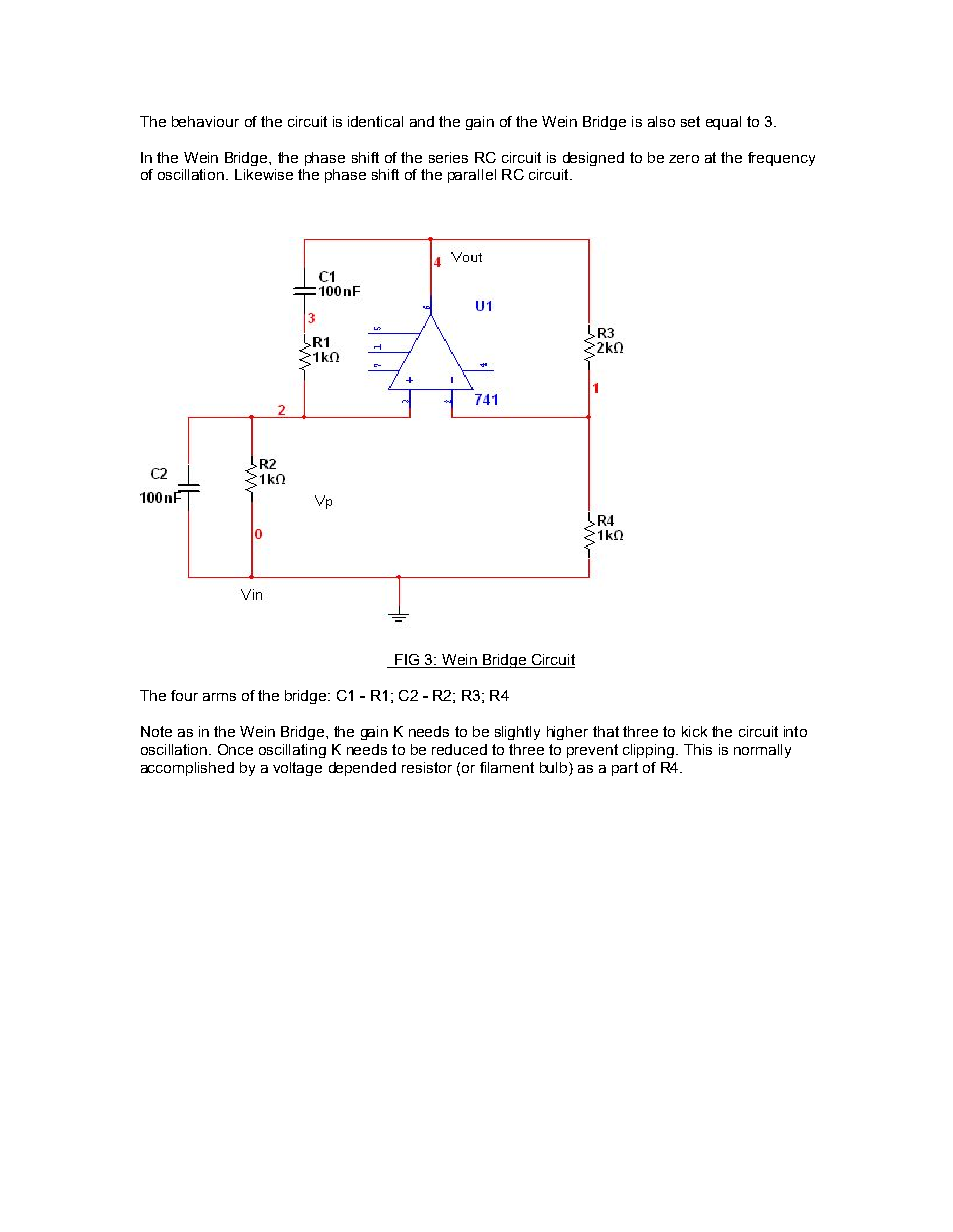  What do you see at coordinates (205, 121) in the image?
I see `behaviour` at bounding box center [205, 121].
